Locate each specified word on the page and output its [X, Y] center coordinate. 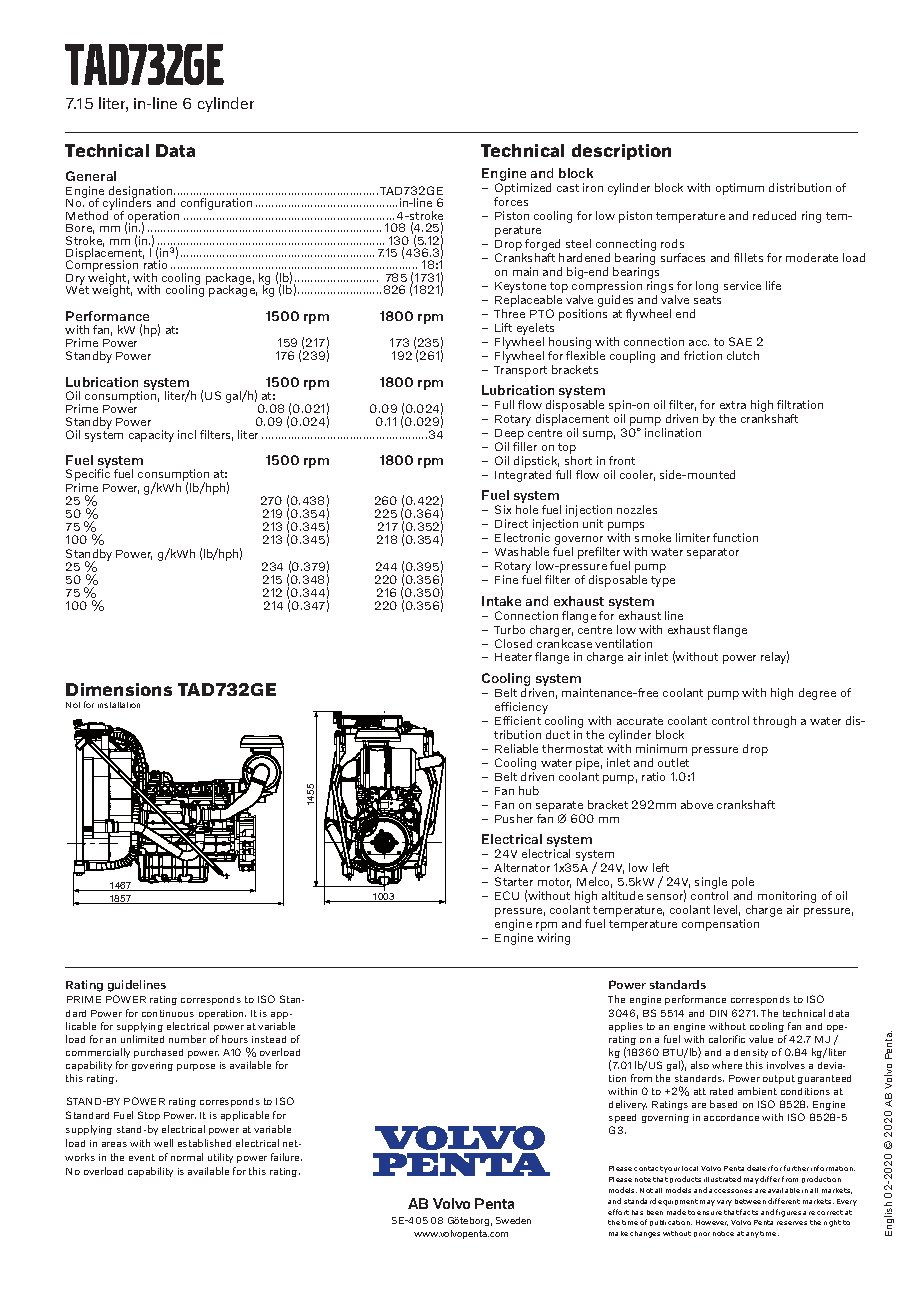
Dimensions [119, 689]
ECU [507, 895]
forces [511, 201]
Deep [510, 436]
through [774, 722]
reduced [774, 215]
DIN [718, 1013]
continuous [168, 1013]
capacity [151, 436]
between [750, 1201]
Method [89, 214]
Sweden [513, 1220]
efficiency [521, 708]
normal [187, 1157]
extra [733, 405]
